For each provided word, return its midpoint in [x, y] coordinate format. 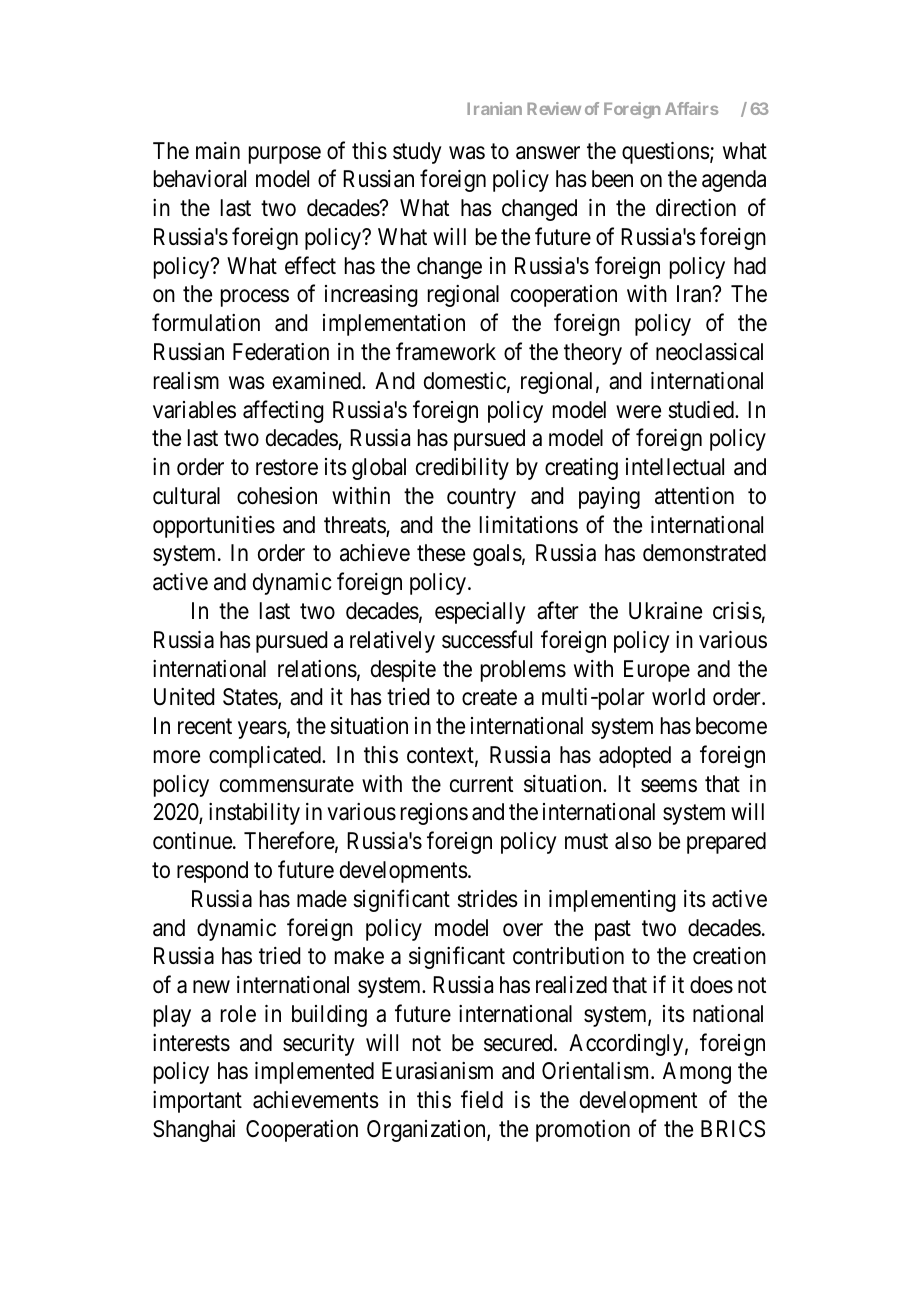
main [218, 151]
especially [480, 613]
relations [317, 669]
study [417, 153]
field [482, 1099]
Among [697, 1073]
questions [666, 153]
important [197, 1102]
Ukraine [665, 611]
